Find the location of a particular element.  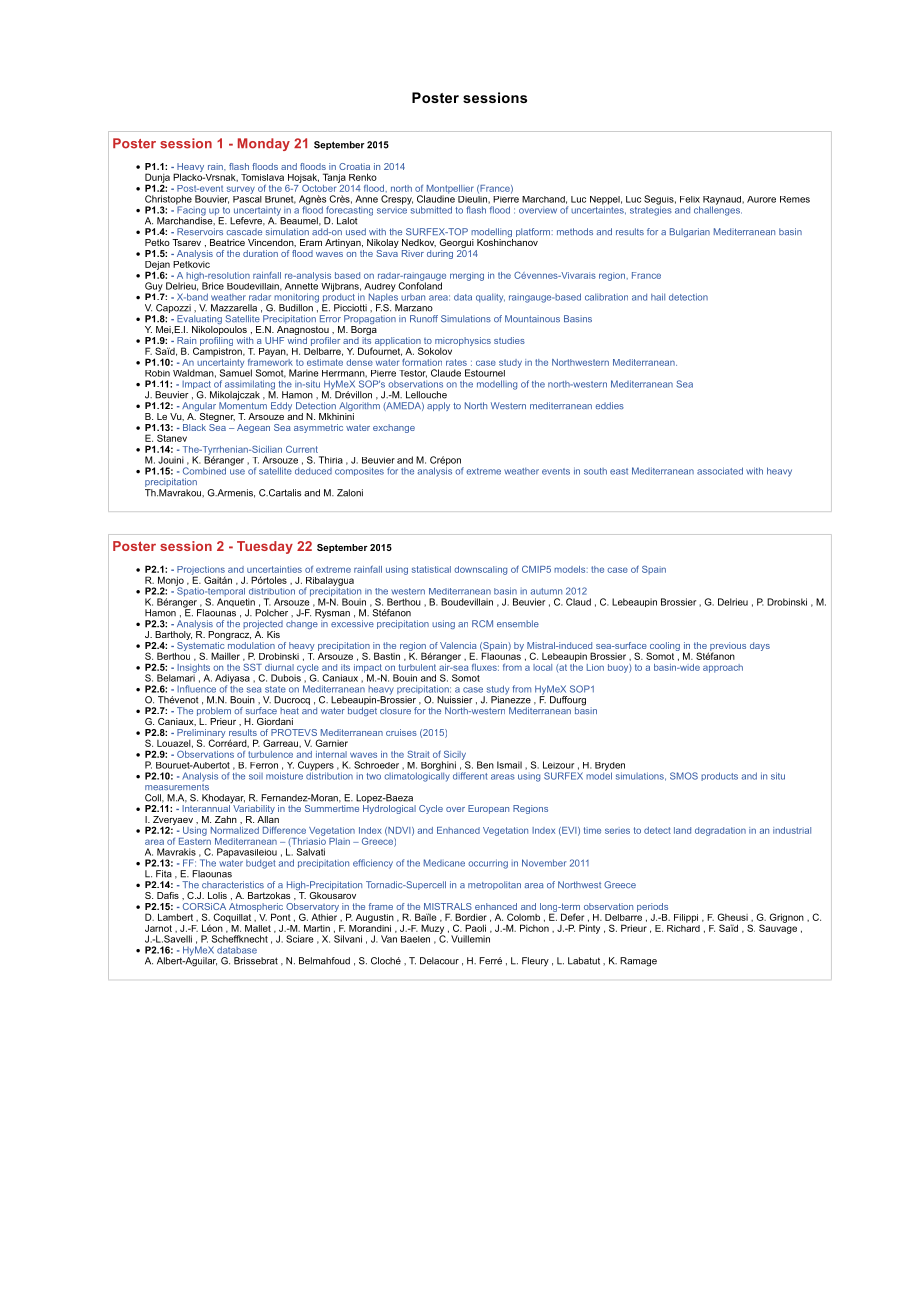

Paoli is located at coordinates (475, 928).
